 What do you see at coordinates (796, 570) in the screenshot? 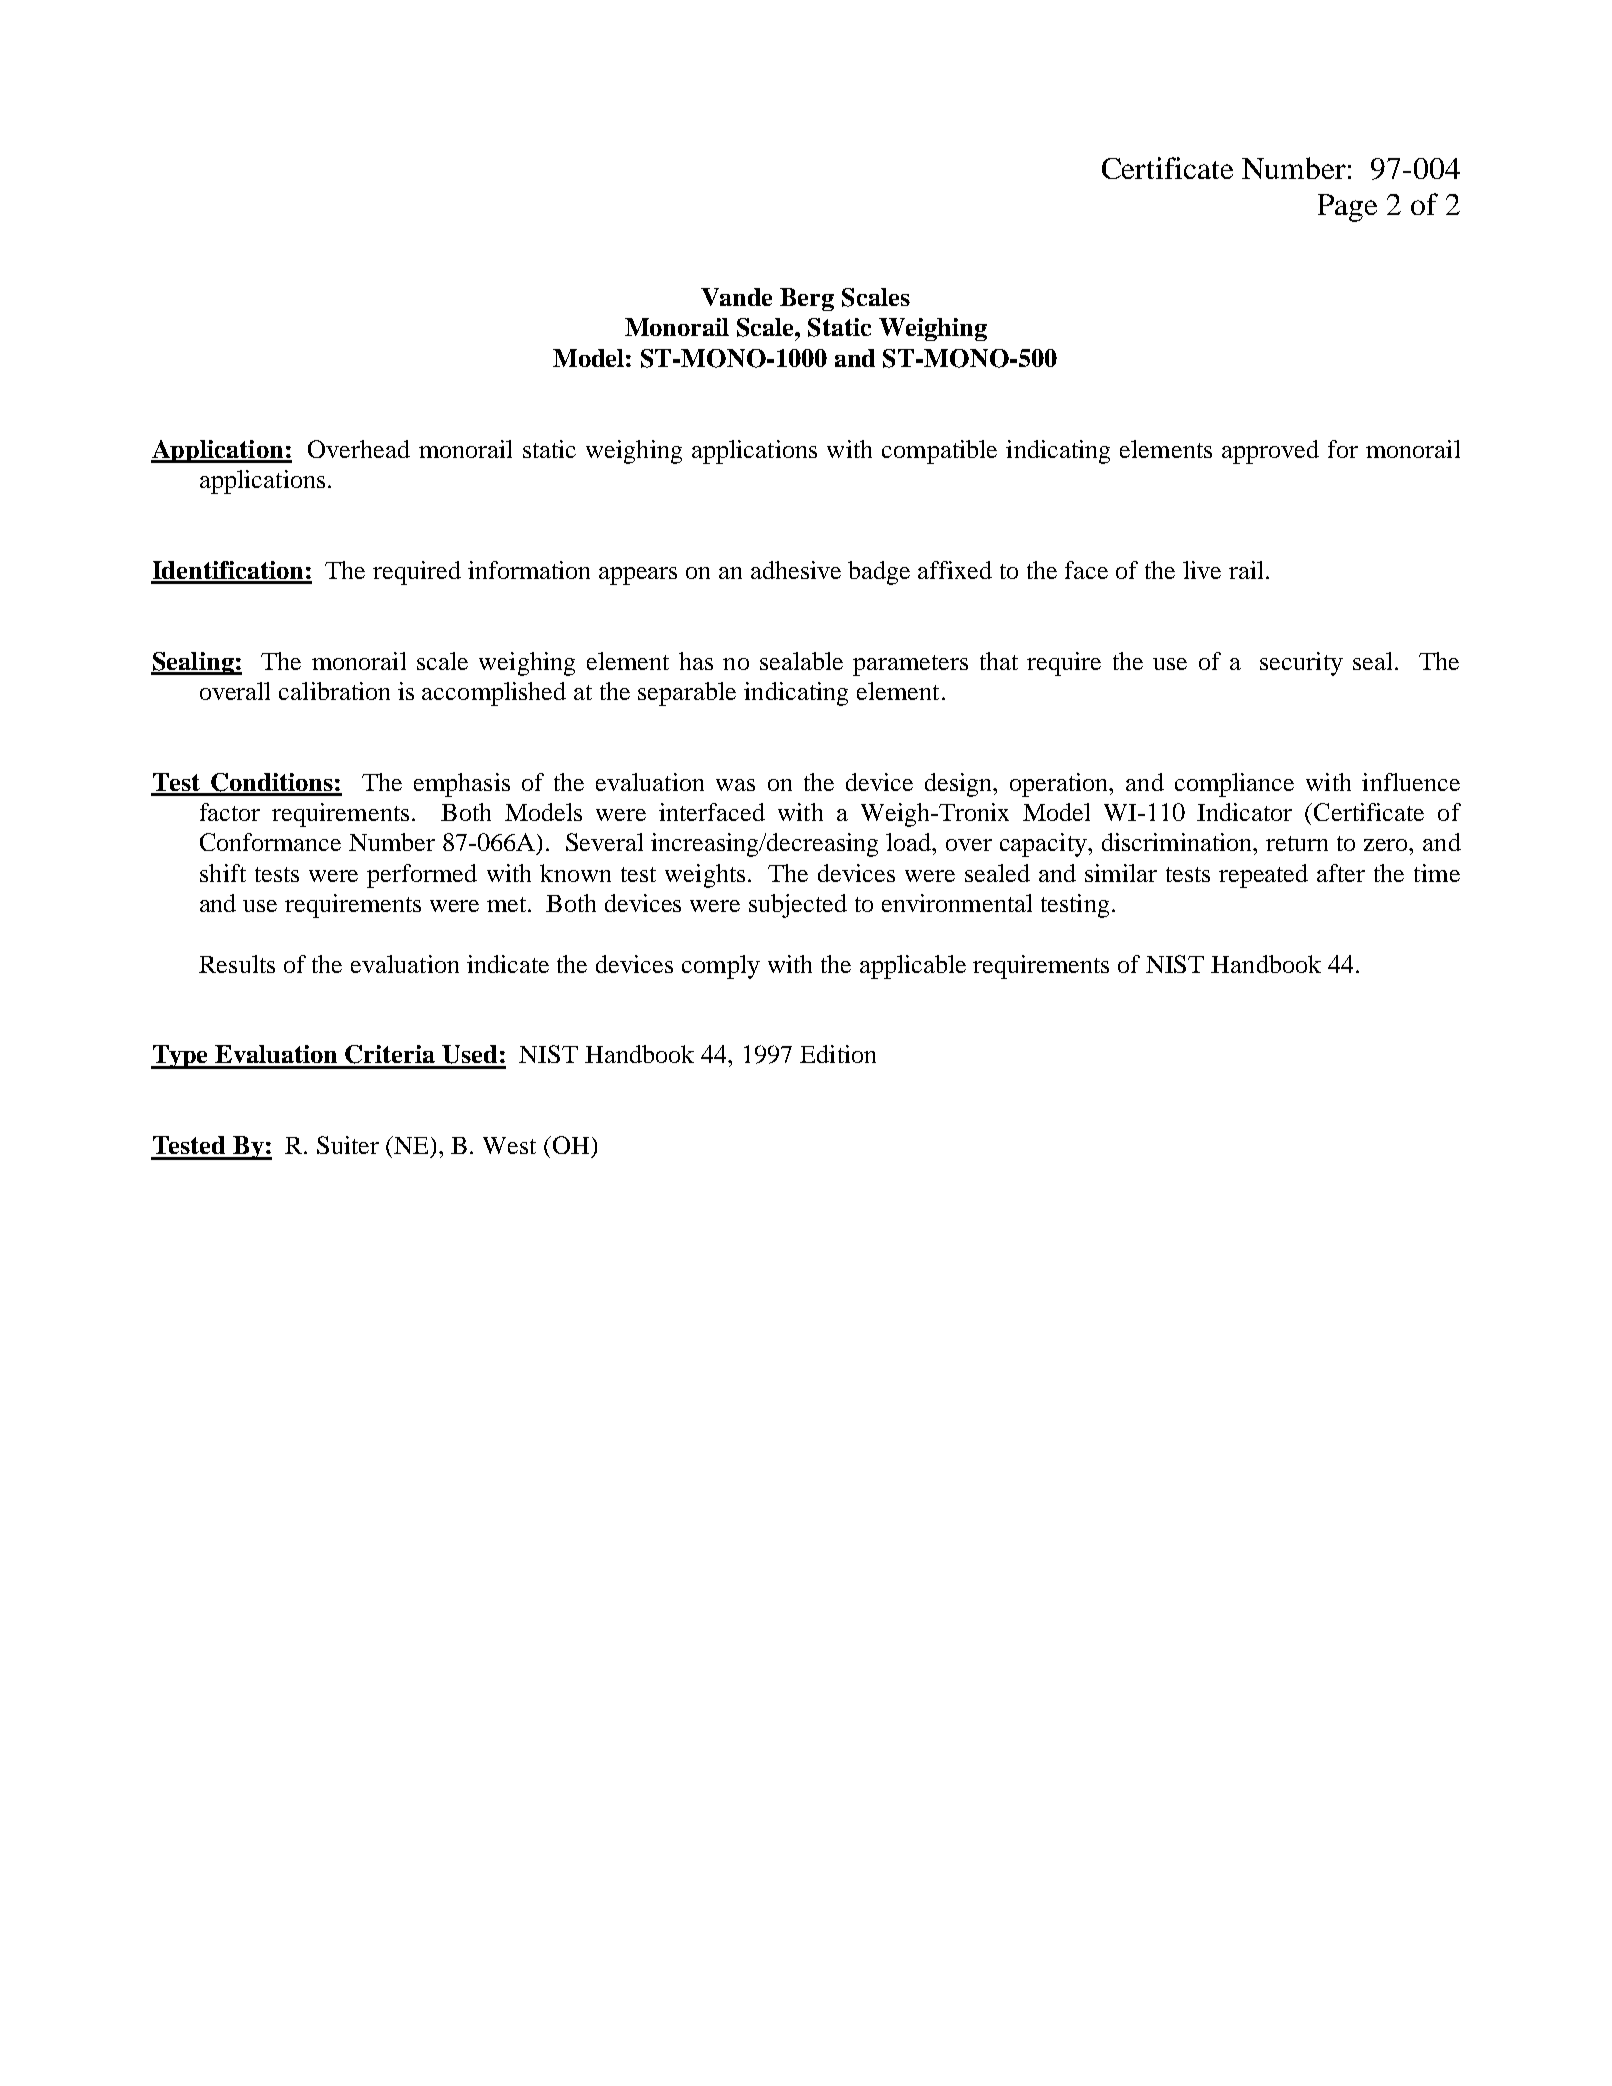
I see `adhesive` at bounding box center [796, 570].
